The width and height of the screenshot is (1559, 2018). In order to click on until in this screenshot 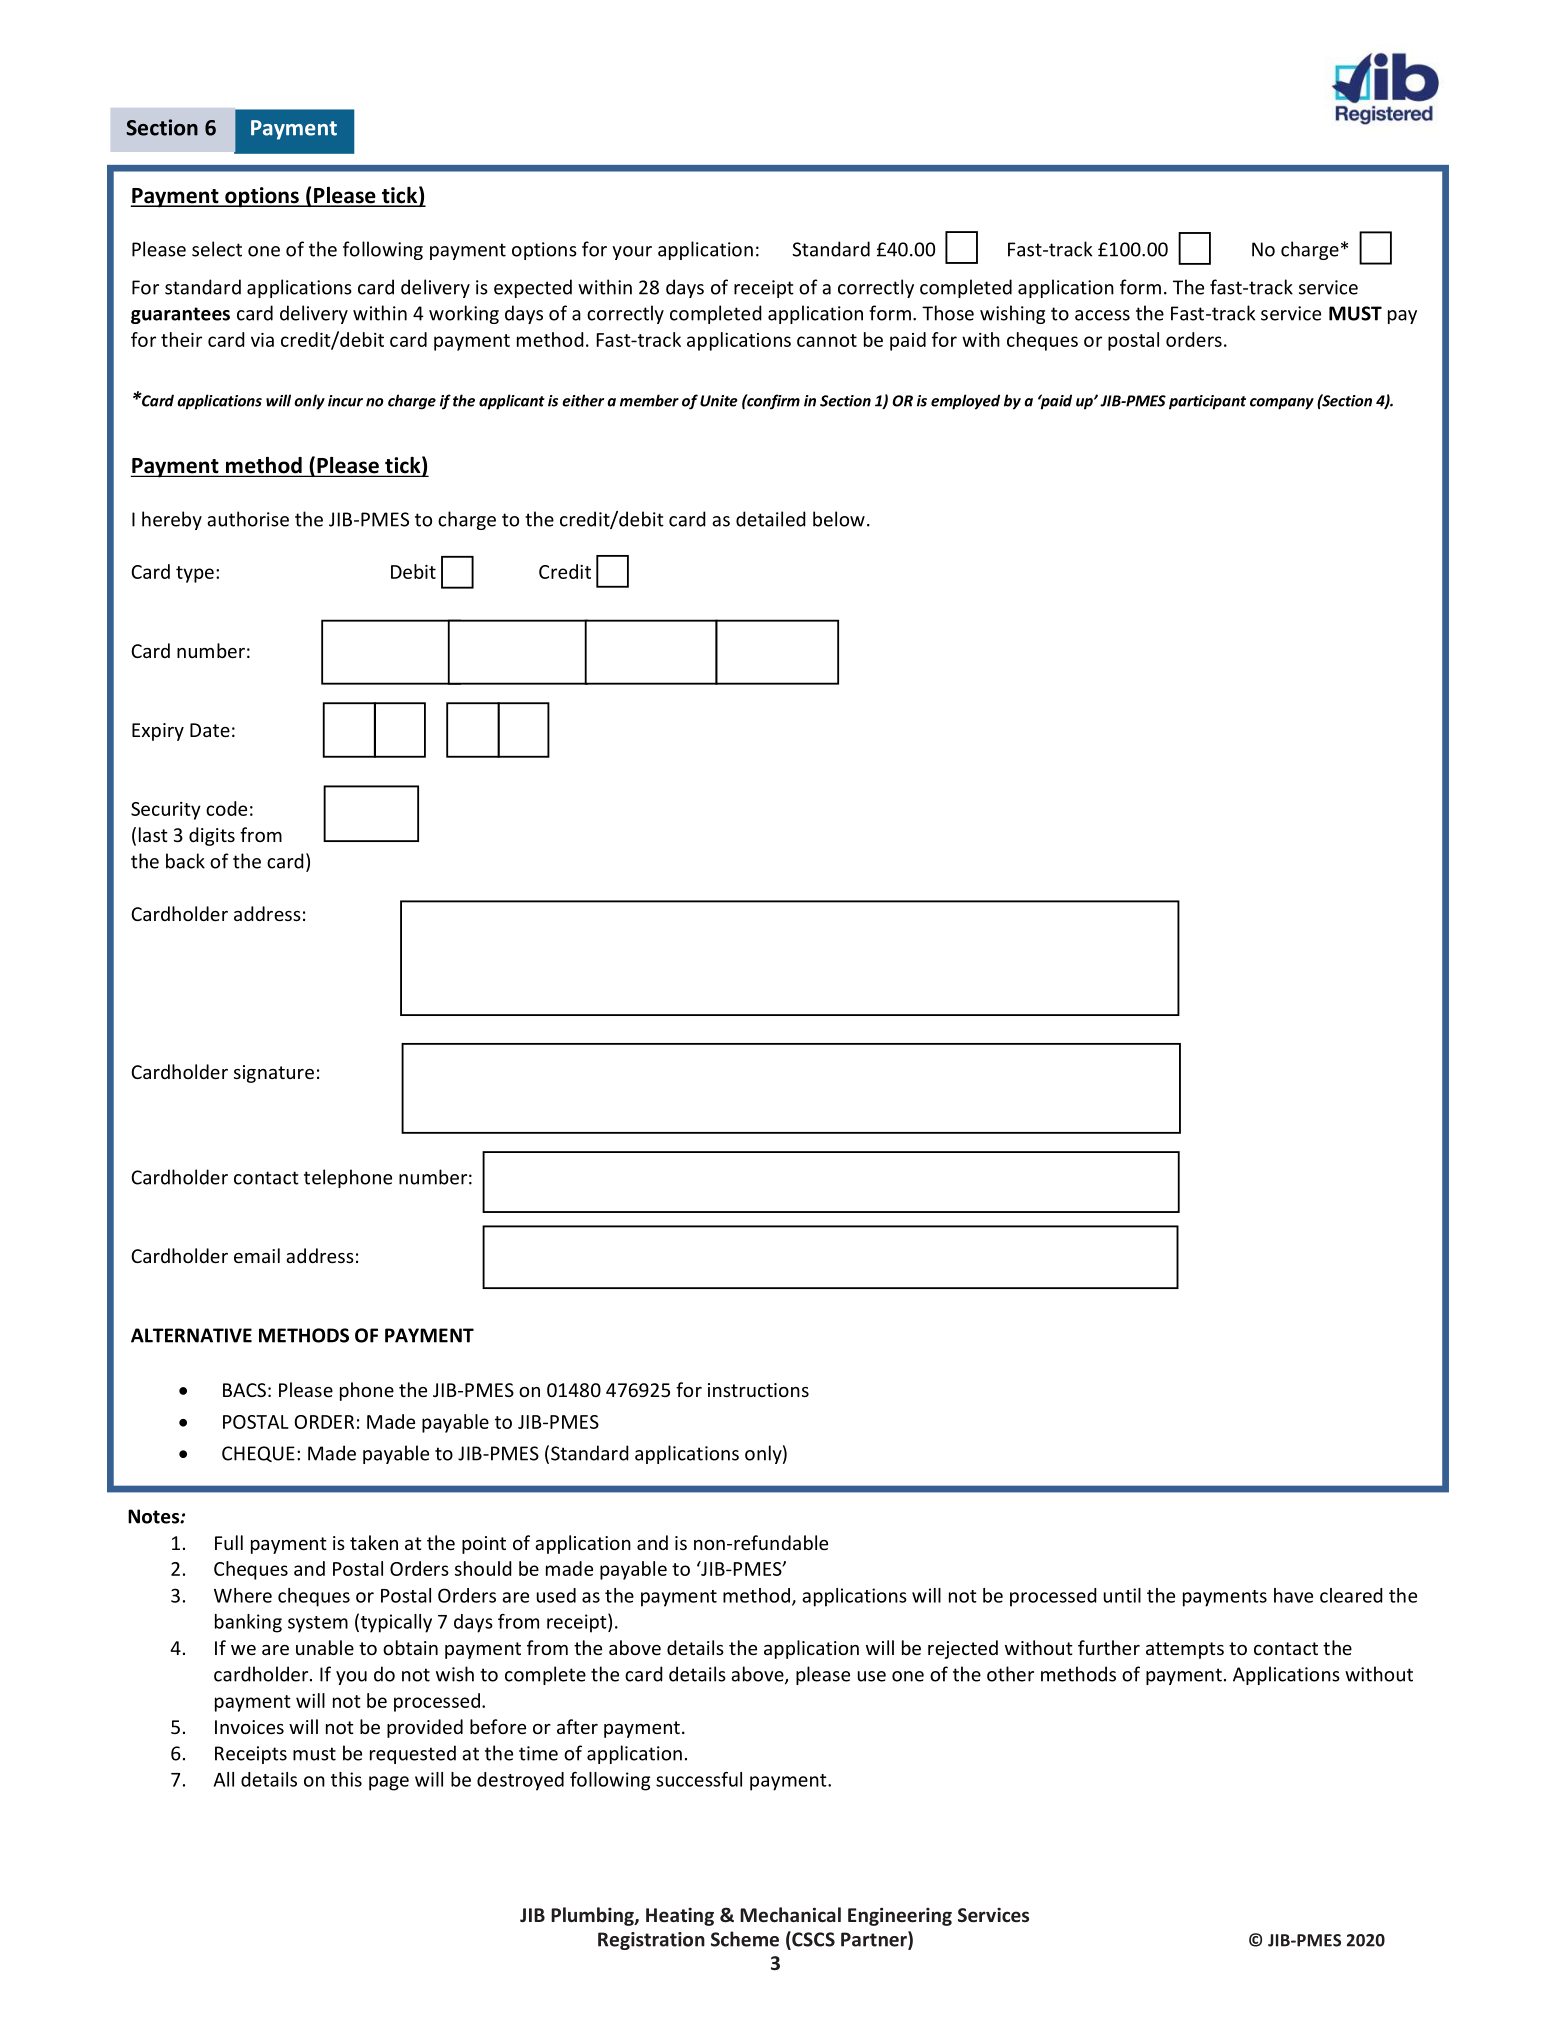, I will do `click(1122, 1595)`.
